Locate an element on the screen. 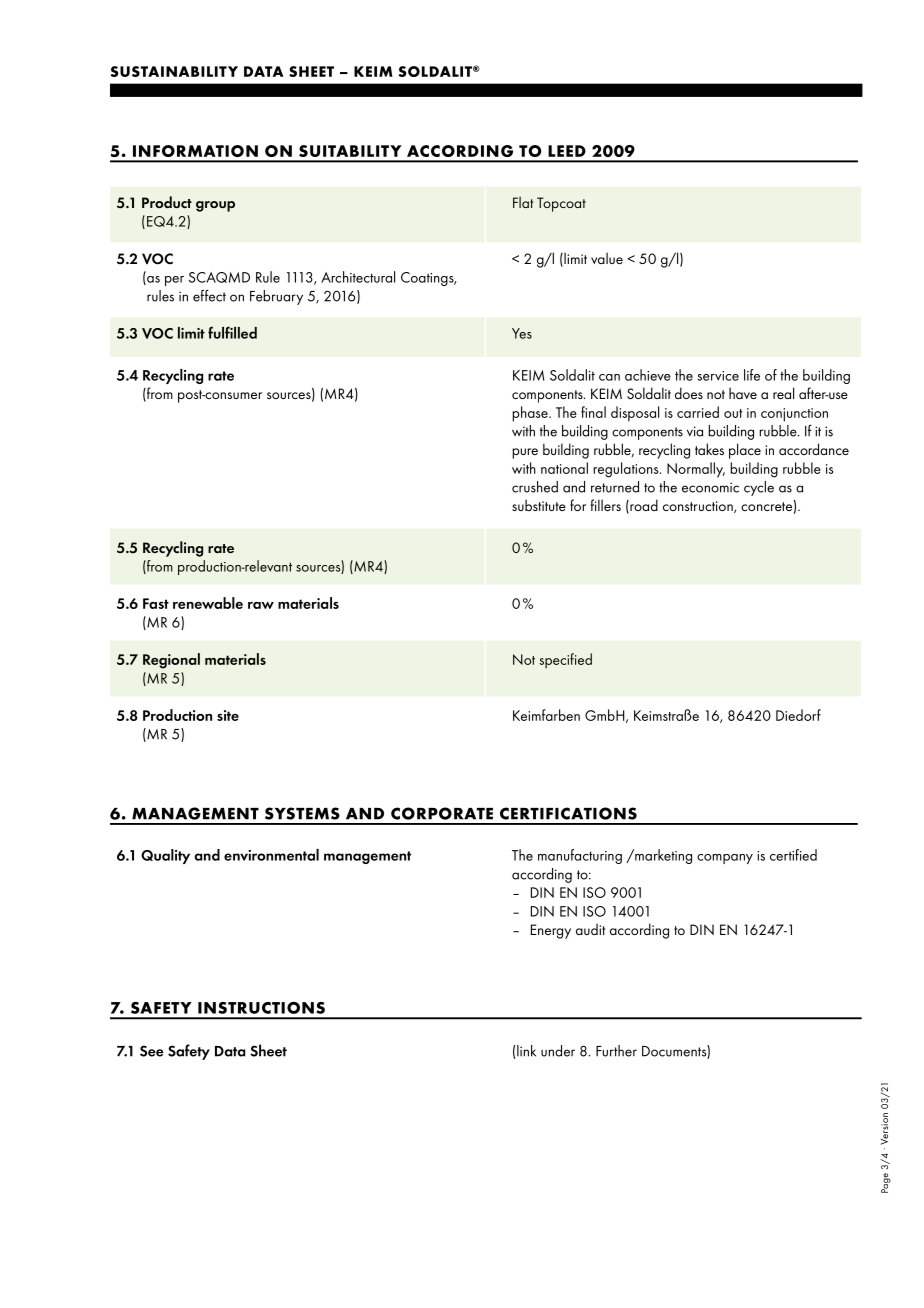  renewable is located at coordinates (208, 603).
